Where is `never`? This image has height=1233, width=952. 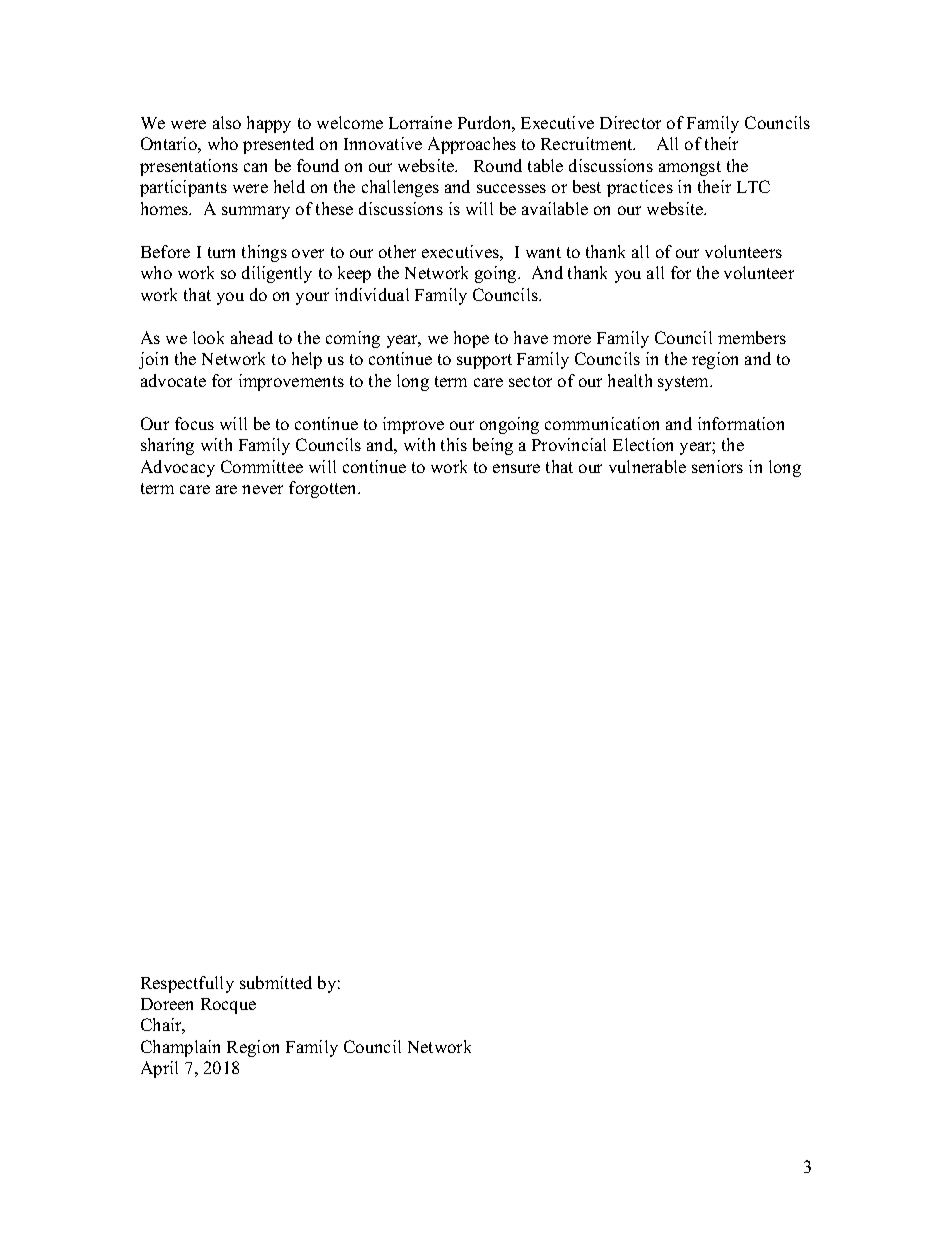
never is located at coordinates (262, 489).
